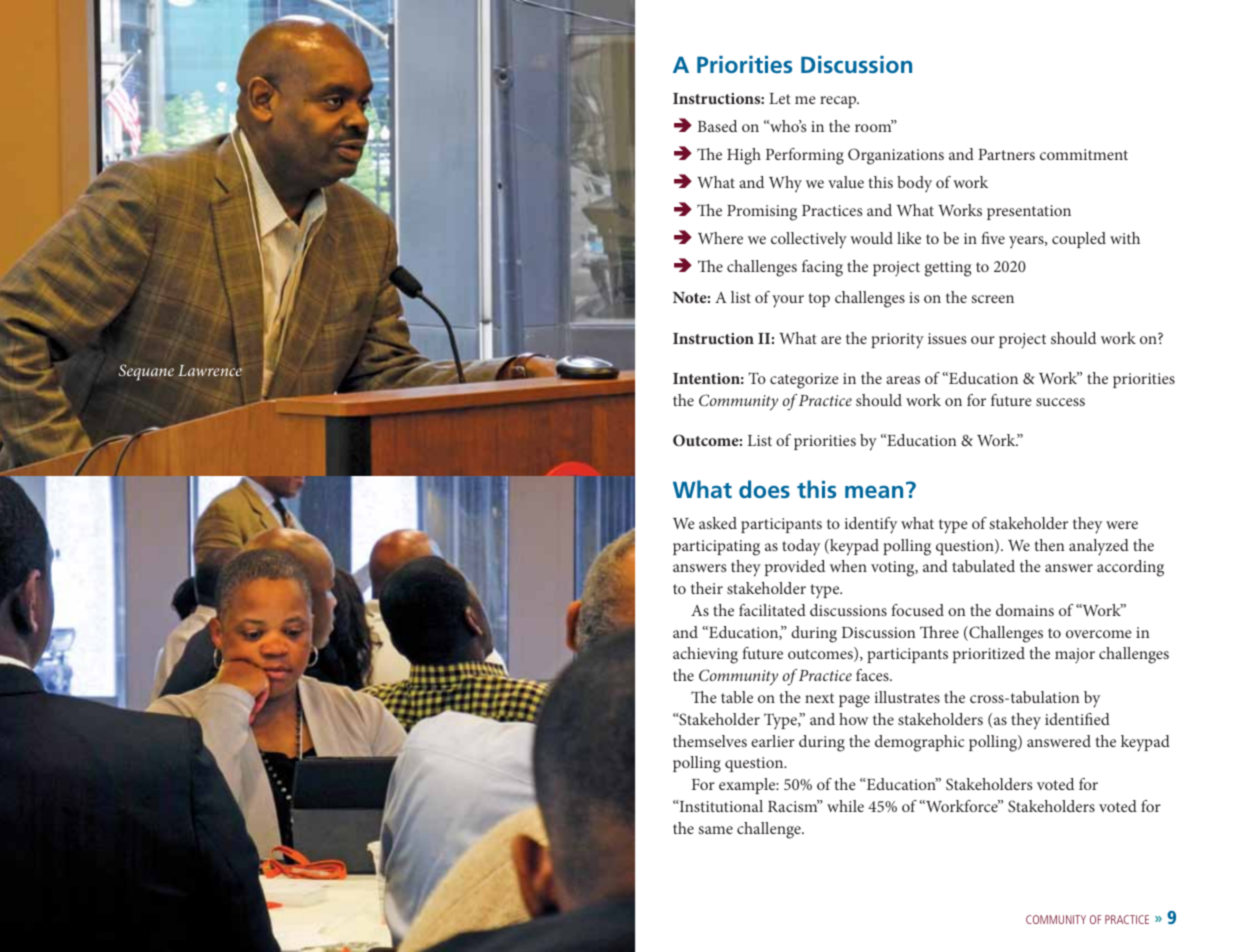  I want to click on Partners, so click(1006, 154).
